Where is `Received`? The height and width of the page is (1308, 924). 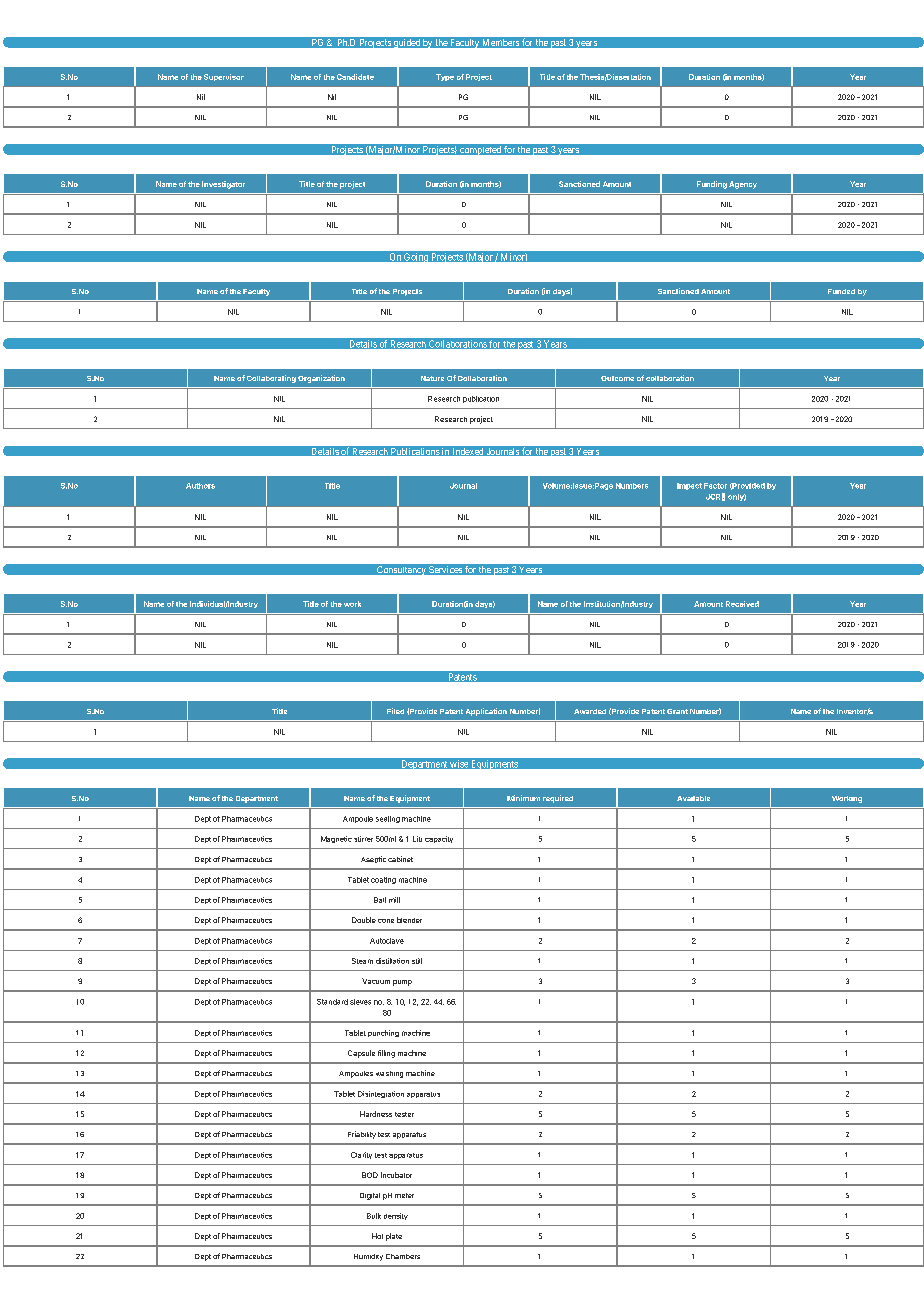 Received is located at coordinates (742, 604).
